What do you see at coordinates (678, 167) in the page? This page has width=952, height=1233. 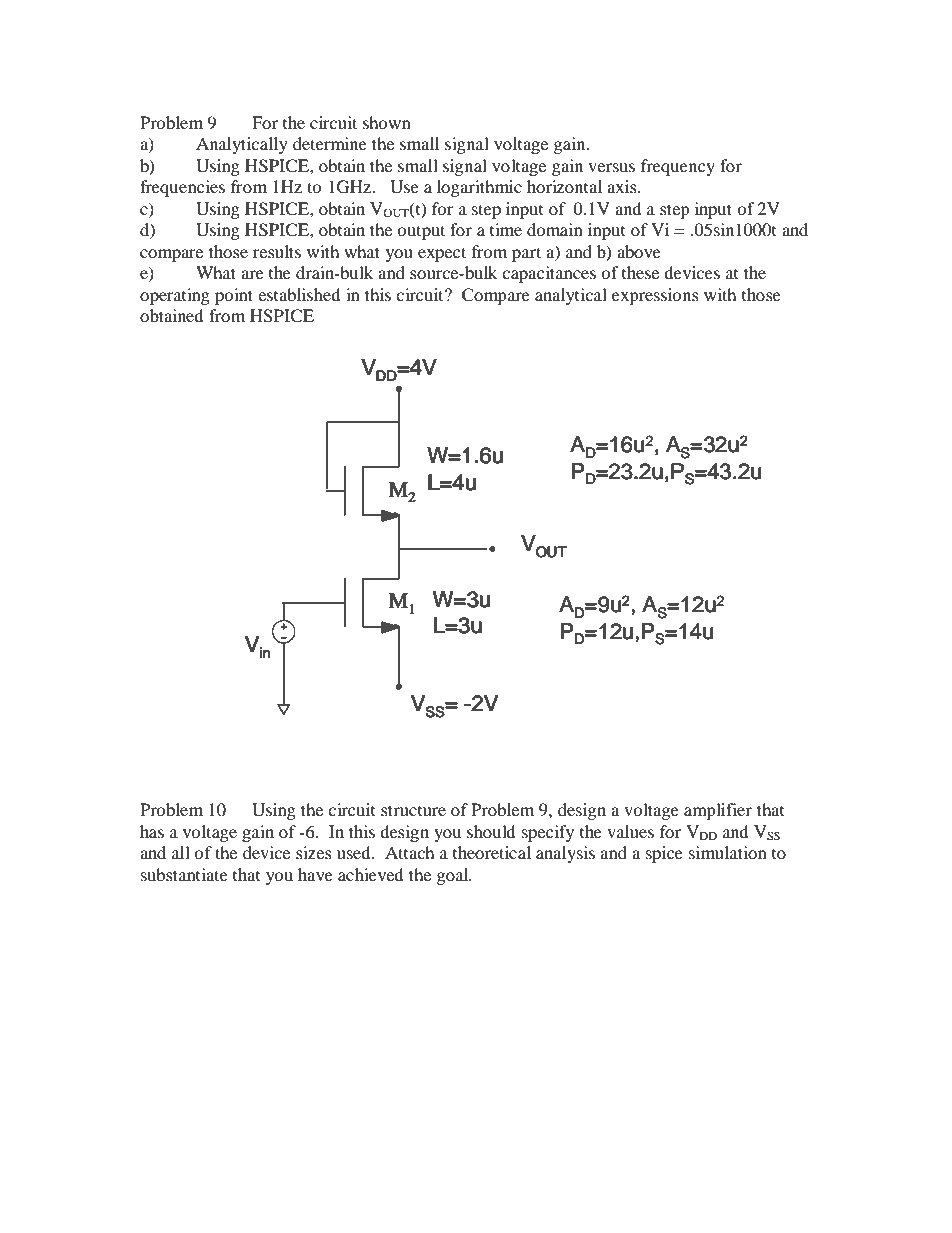 I see `frequency` at bounding box center [678, 167].
